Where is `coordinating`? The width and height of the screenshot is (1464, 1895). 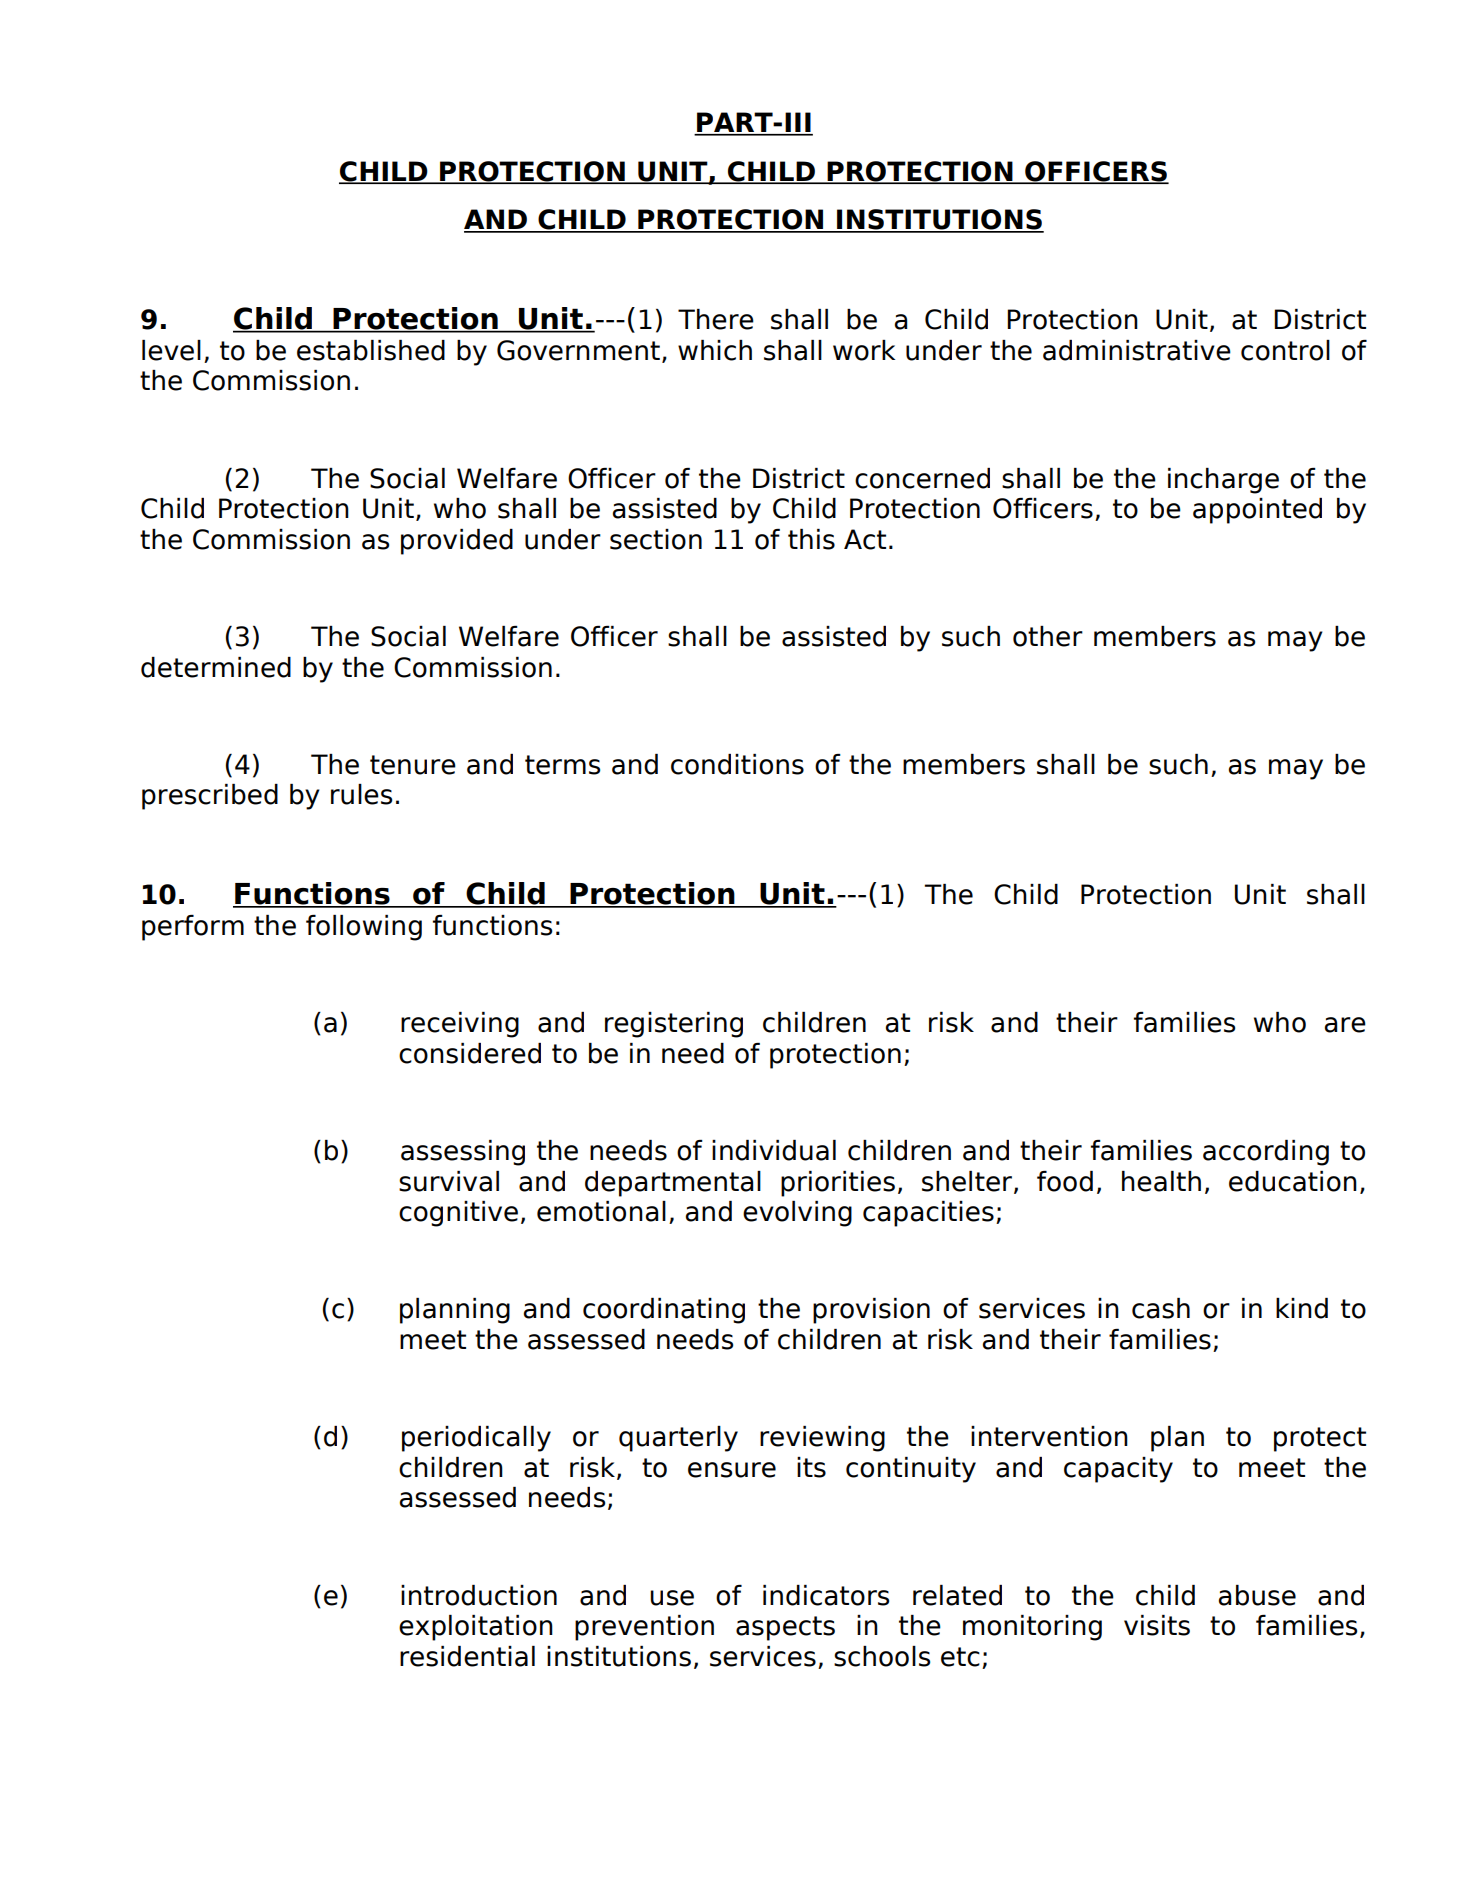
coordinating is located at coordinates (664, 1311).
